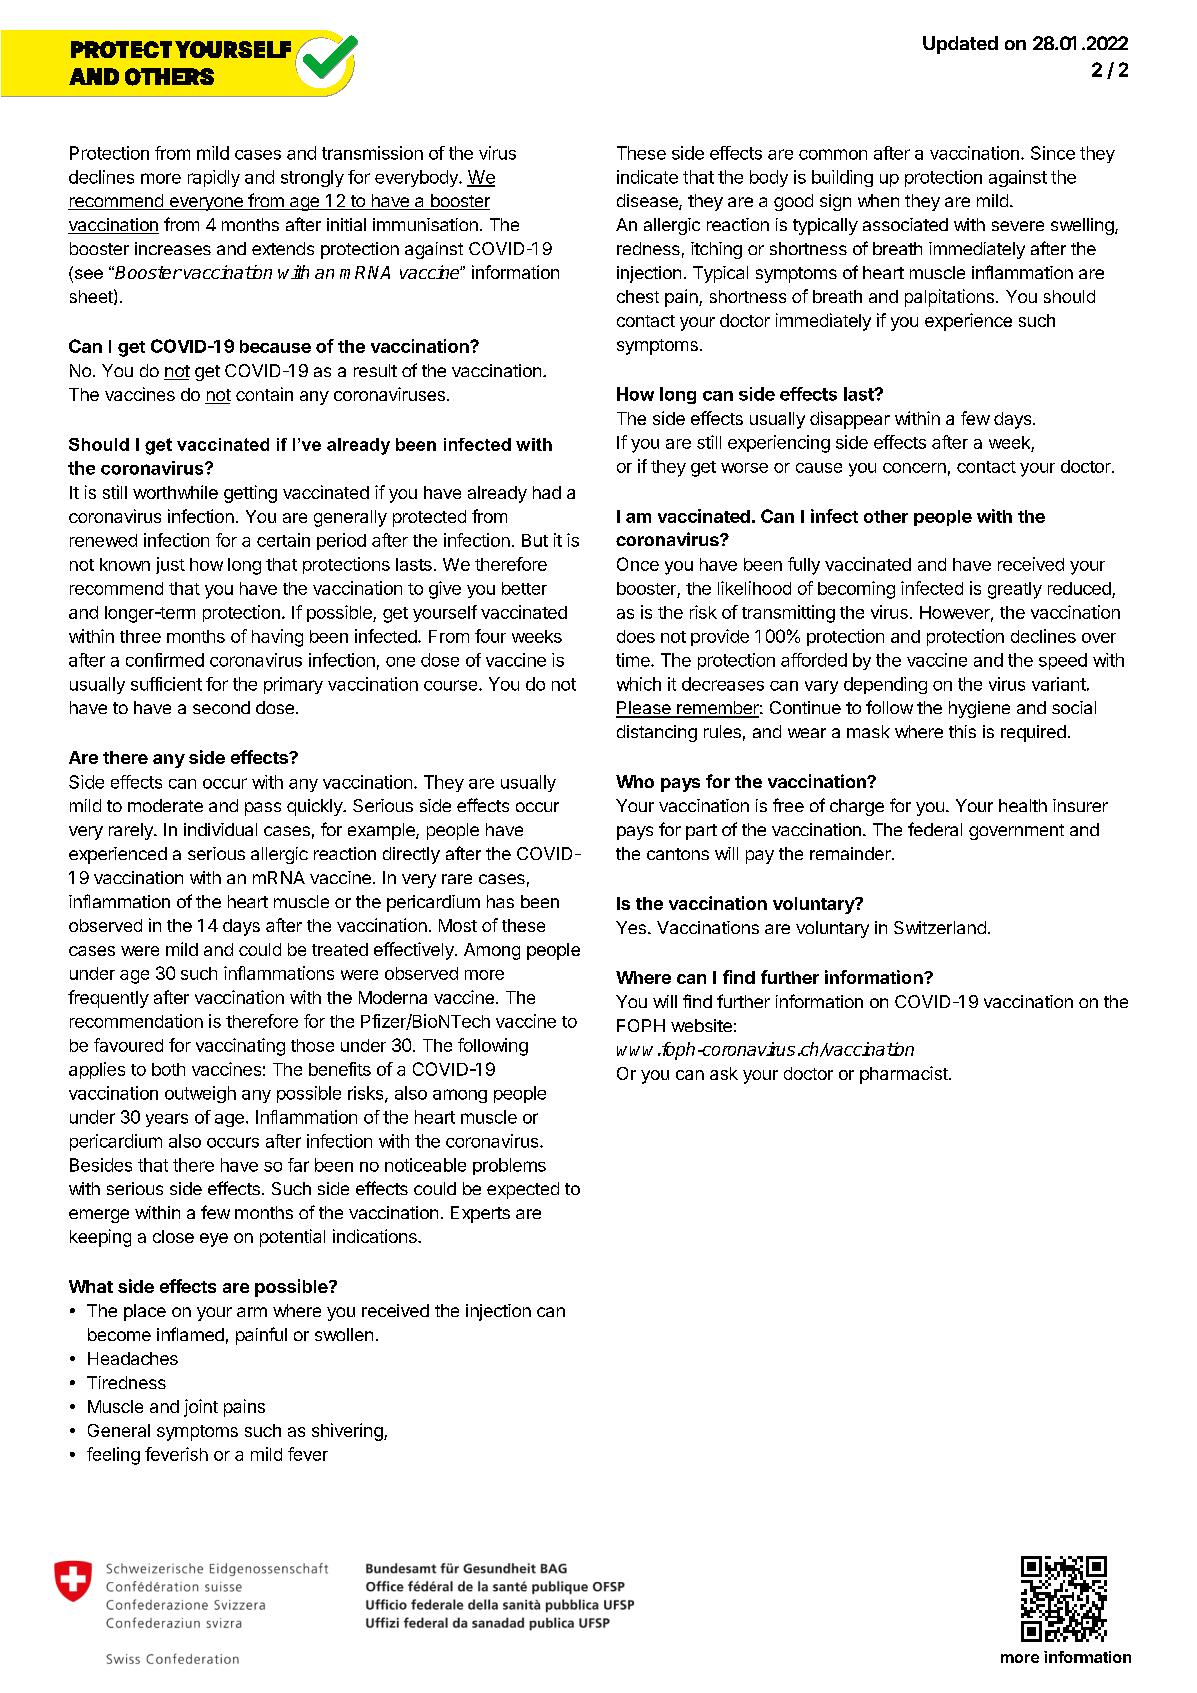 The image size is (1197, 1693). Describe the element at coordinates (962, 731) in the screenshot. I see `this` at that location.
